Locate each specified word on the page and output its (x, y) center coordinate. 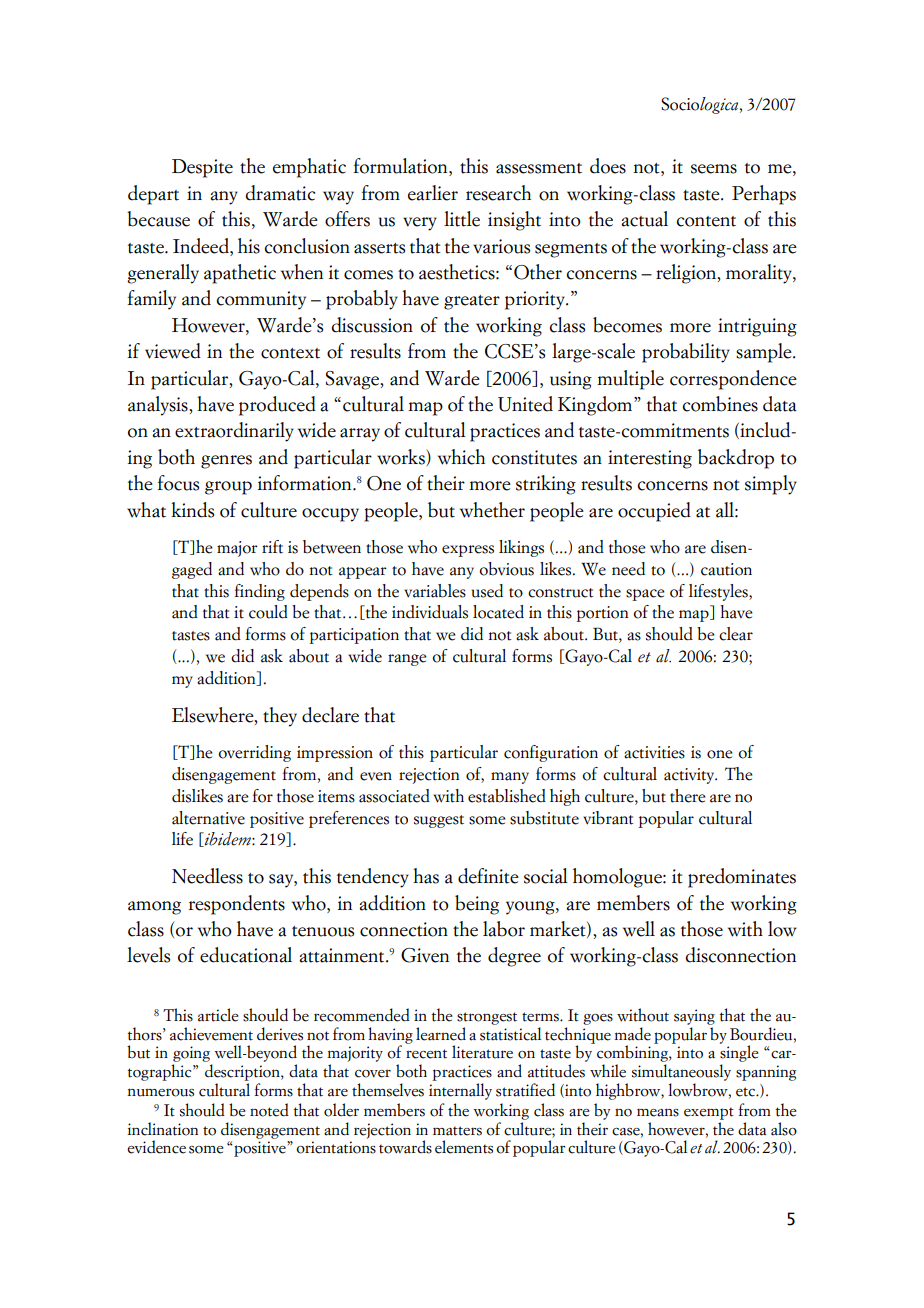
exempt (709, 1113)
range (407, 660)
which (461, 457)
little (462, 219)
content (706, 221)
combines (720, 404)
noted (269, 1110)
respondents (237, 905)
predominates (742, 878)
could (268, 612)
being (477, 905)
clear (736, 634)
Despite (202, 168)
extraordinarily (234, 432)
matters (457, 1131)
